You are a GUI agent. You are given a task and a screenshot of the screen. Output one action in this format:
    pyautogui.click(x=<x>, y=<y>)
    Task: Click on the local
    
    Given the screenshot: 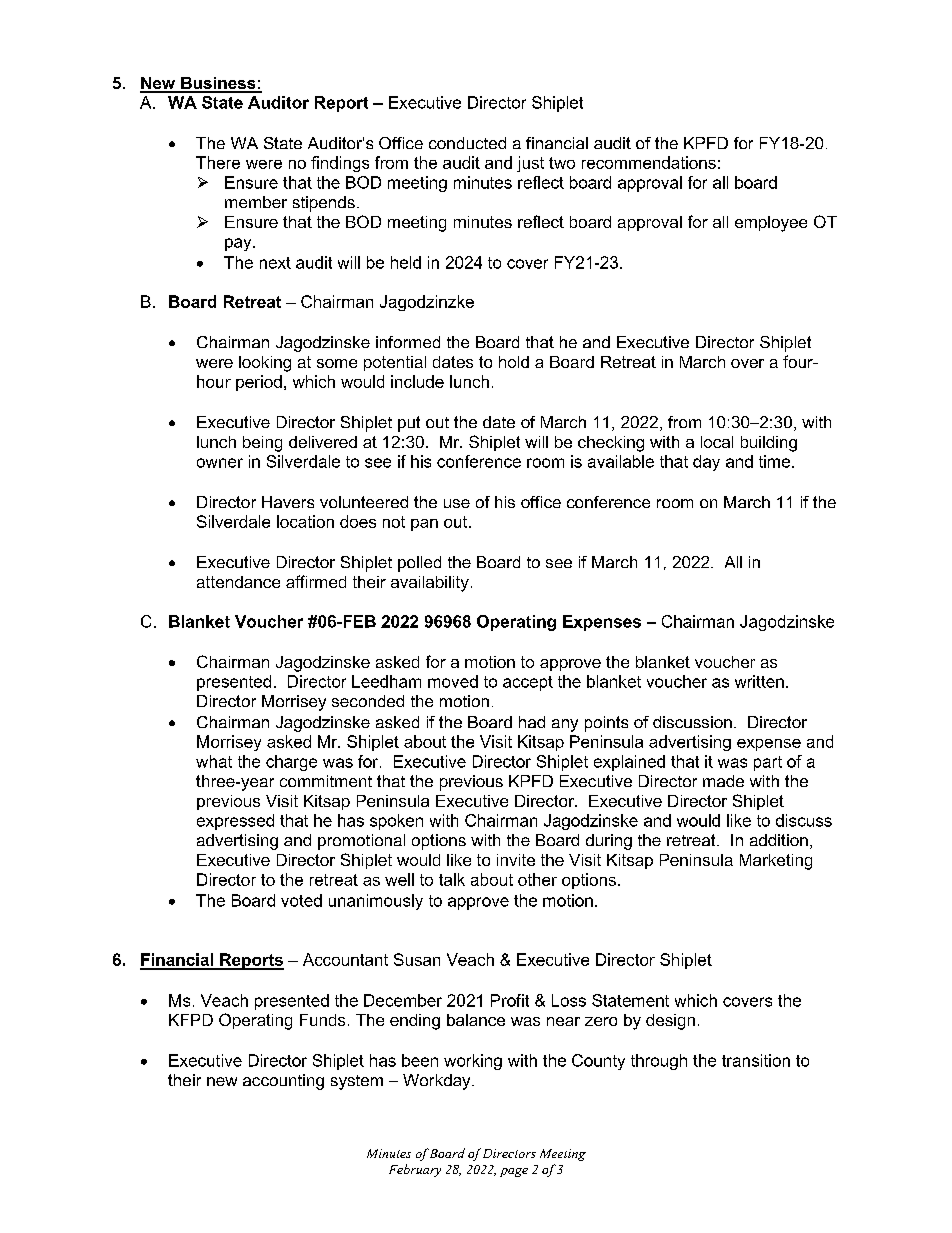 What is the action you would take?
    pyautogui.click(x=717, y=442)
